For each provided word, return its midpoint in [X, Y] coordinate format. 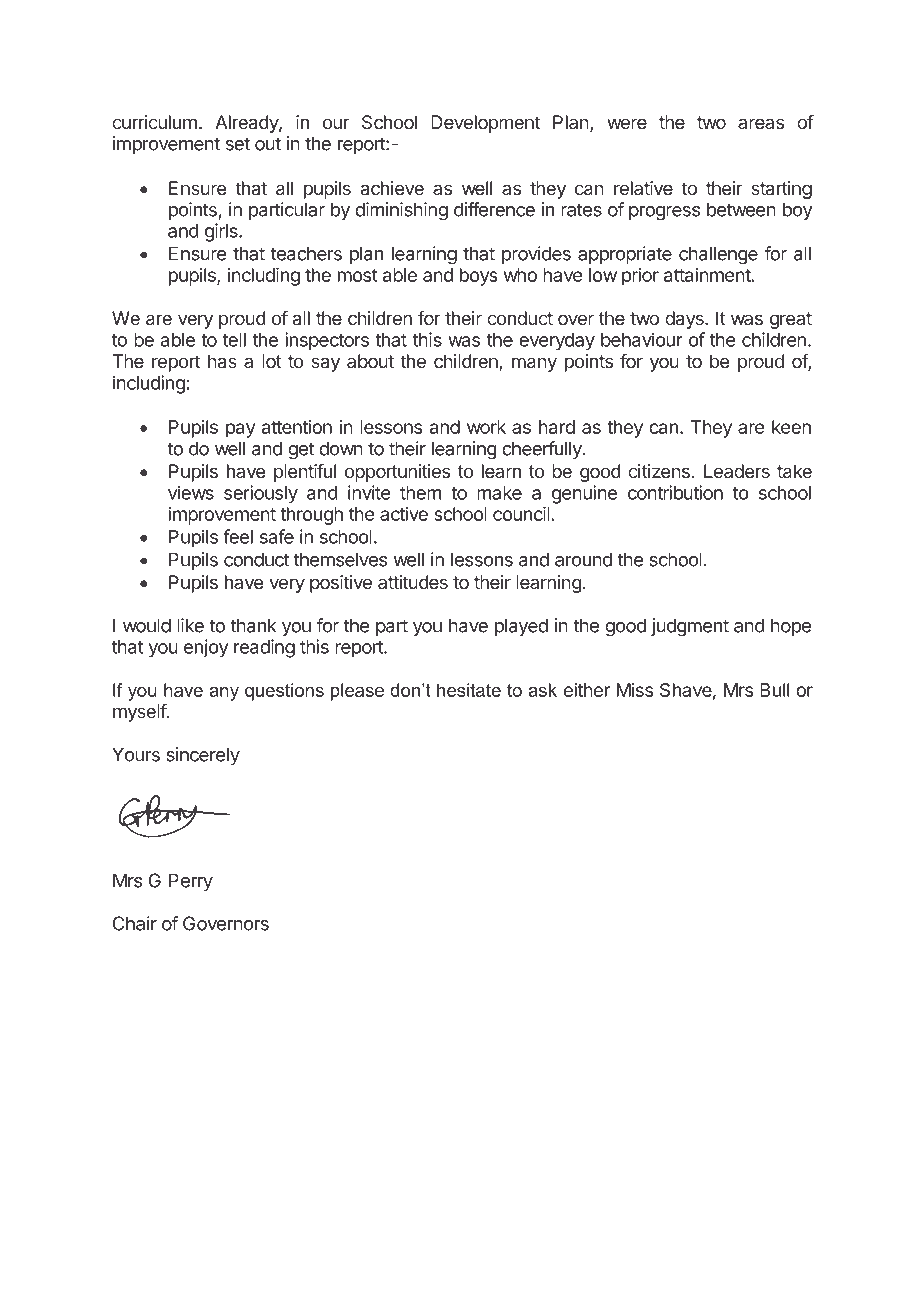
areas [761, 124]
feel [238, 536]
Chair [134, 923]
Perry [191, 882]
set [238, 144]
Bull [774, 690]
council [522, 513]
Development [485, 124]
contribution [675, 492]
